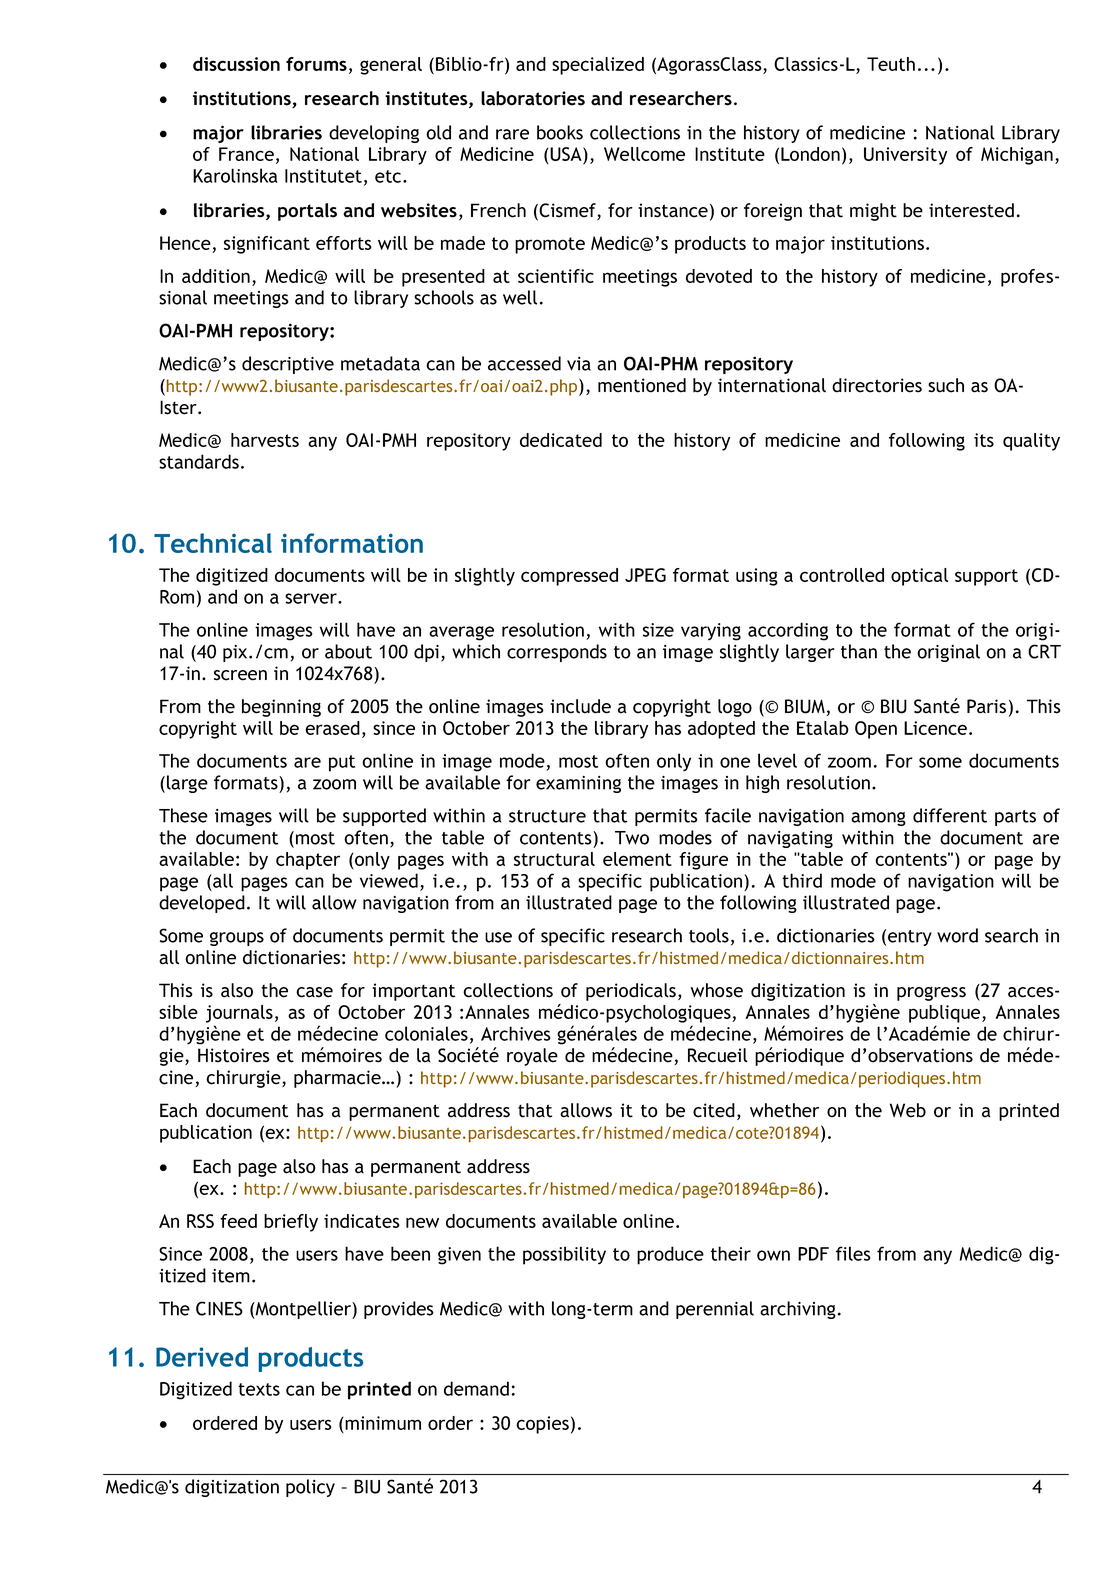  What do you see at coordinates (631, 992) in the screenshot?
I see `periodicals` at bounding box center [631, 992].
